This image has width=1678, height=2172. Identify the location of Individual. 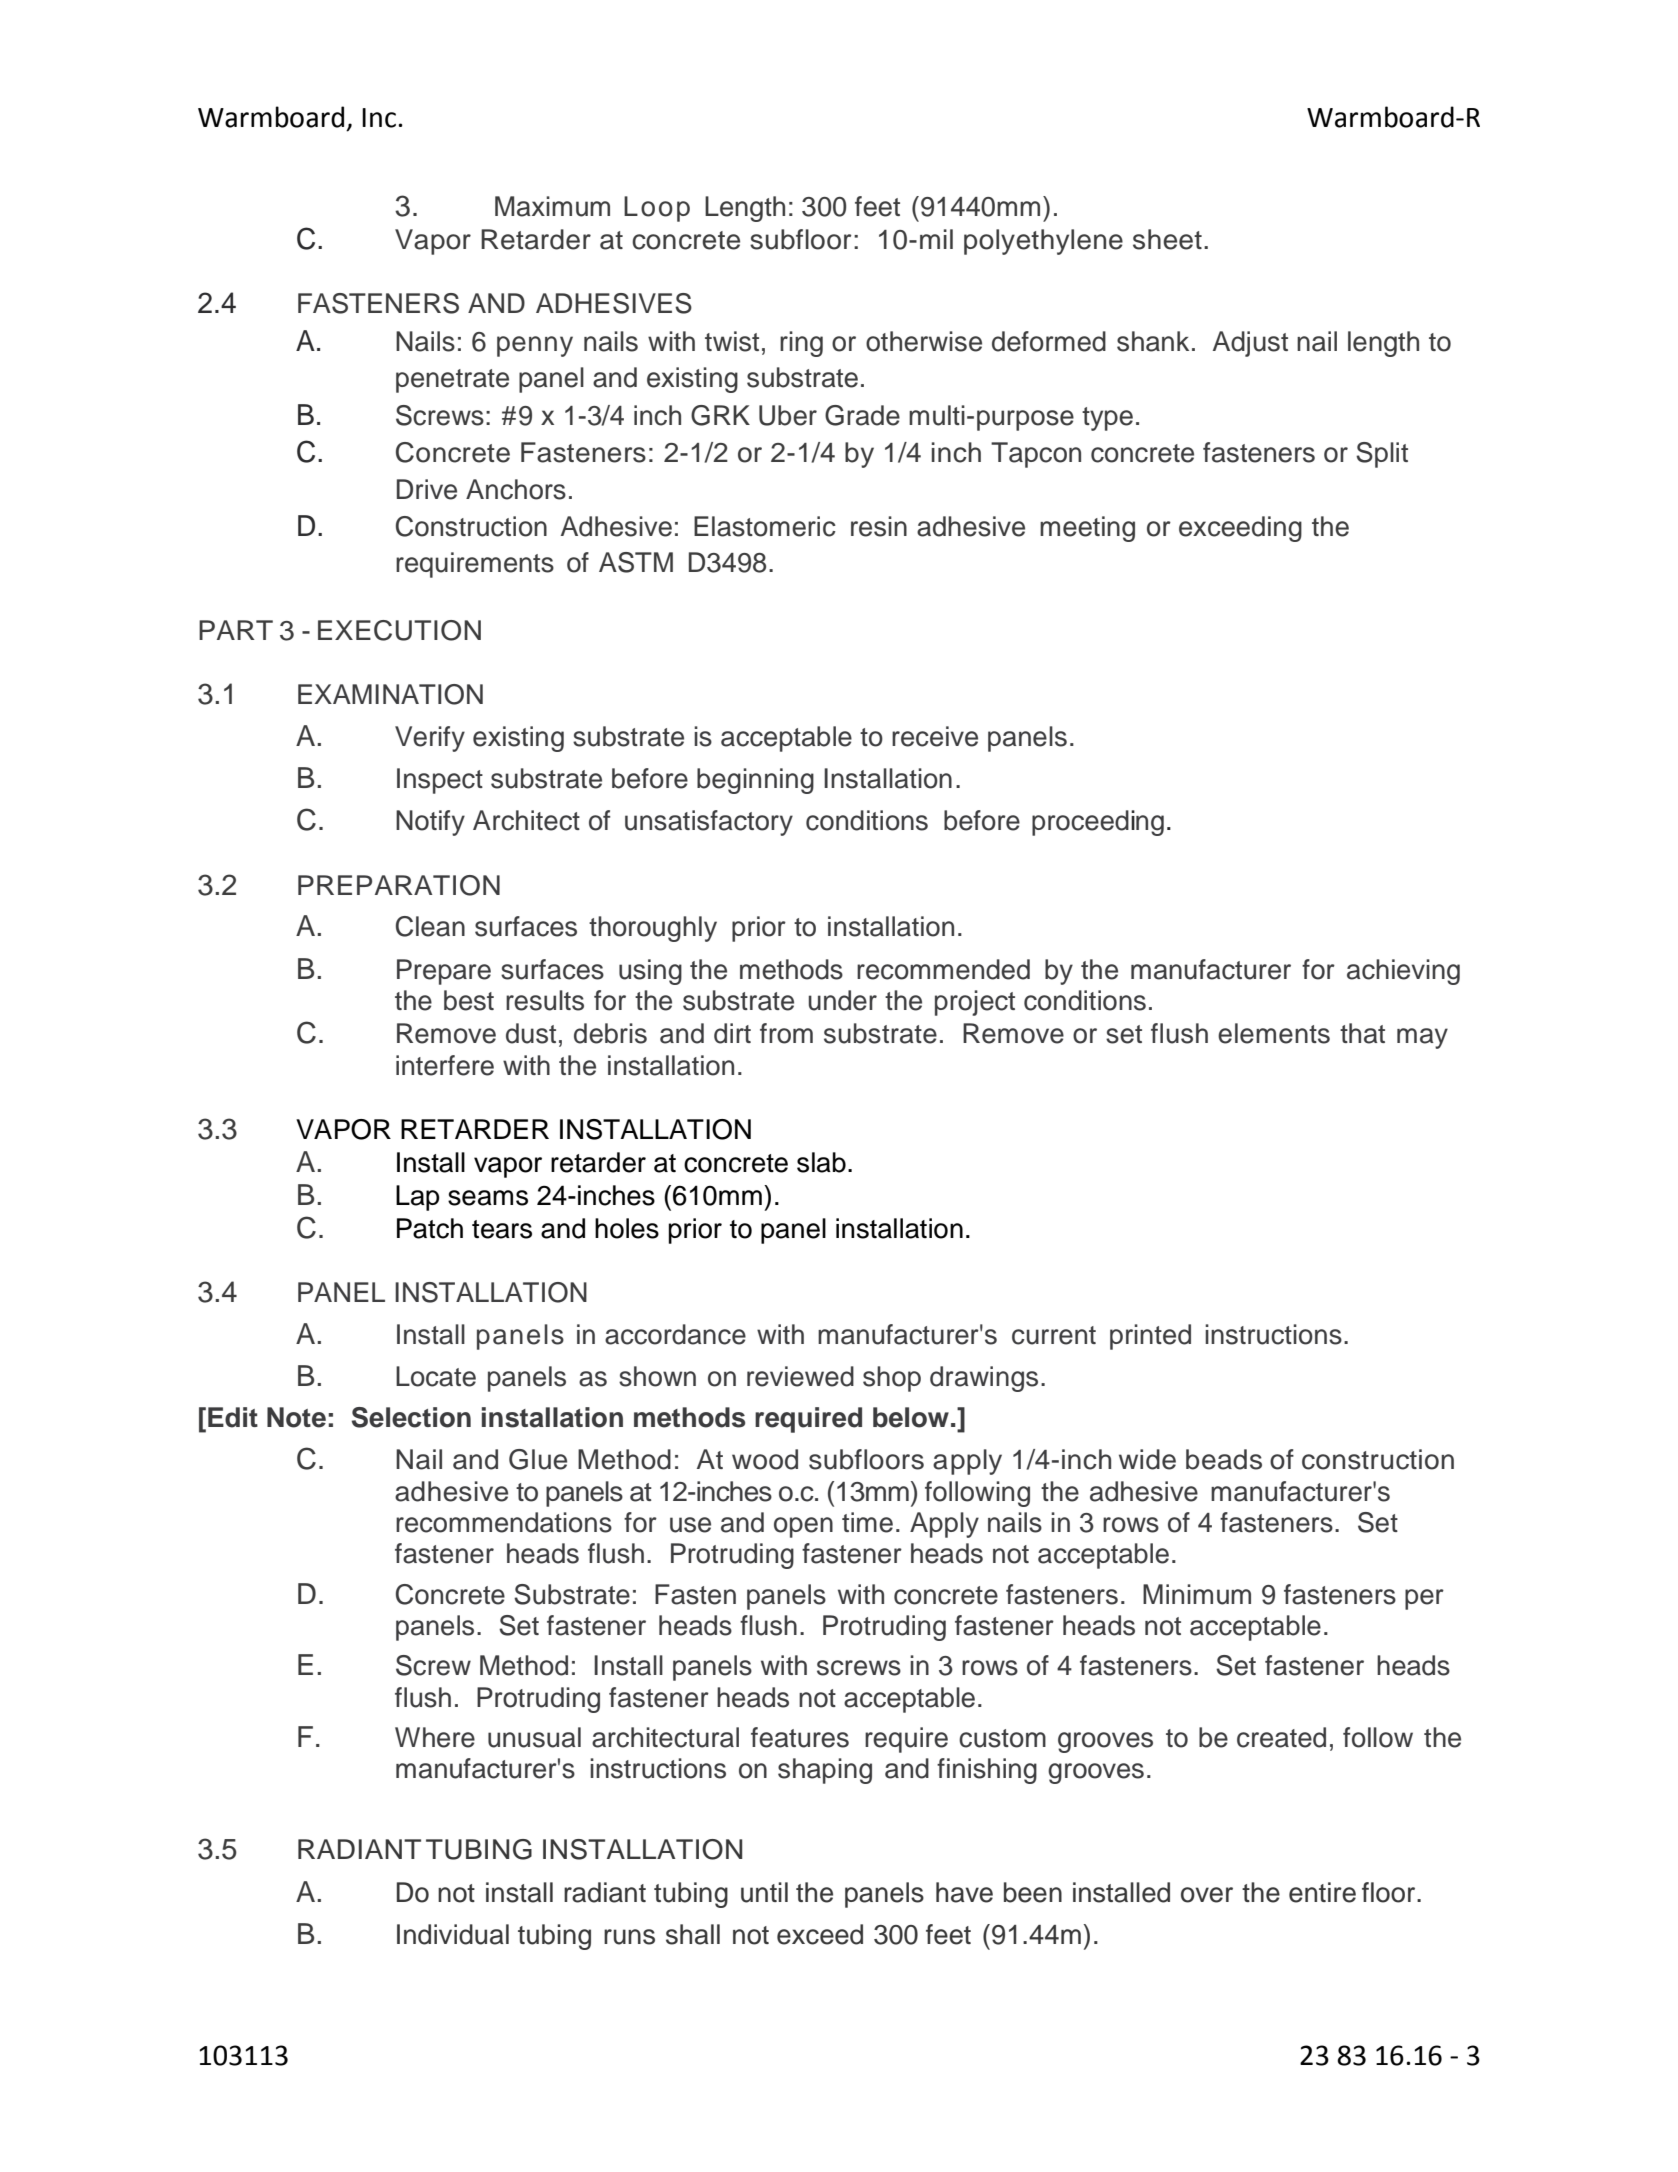
(453, 1934).
